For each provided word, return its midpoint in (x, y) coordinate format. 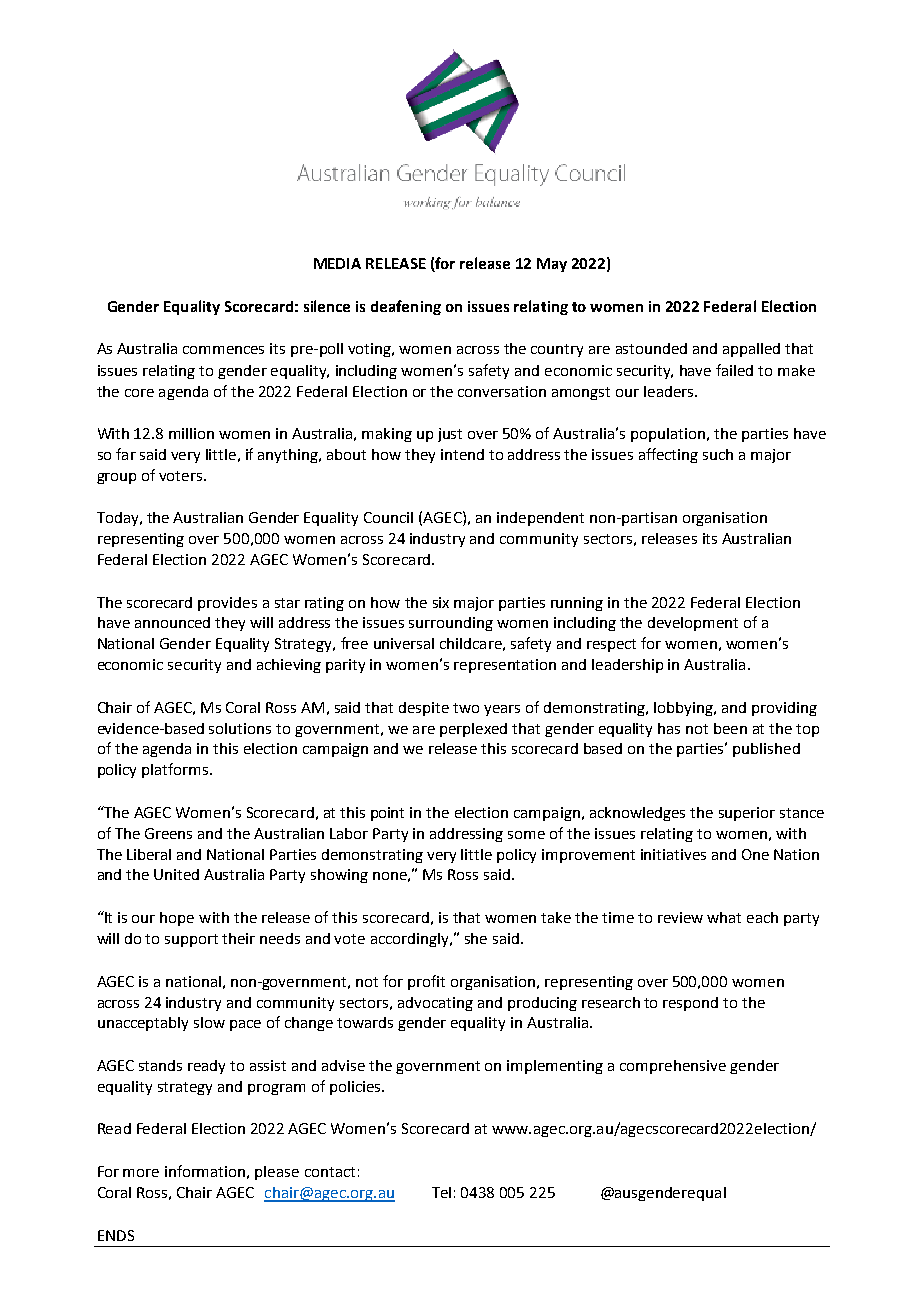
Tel (441, 1192)
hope (177, 919)
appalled (751, 350)
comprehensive (673, 1067)
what (724, 917)
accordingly (411, 940)
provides (227, 604)
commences (223, 350)
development (693, 624)
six (441, 602)
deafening (406, 307)
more (141, 1173)
